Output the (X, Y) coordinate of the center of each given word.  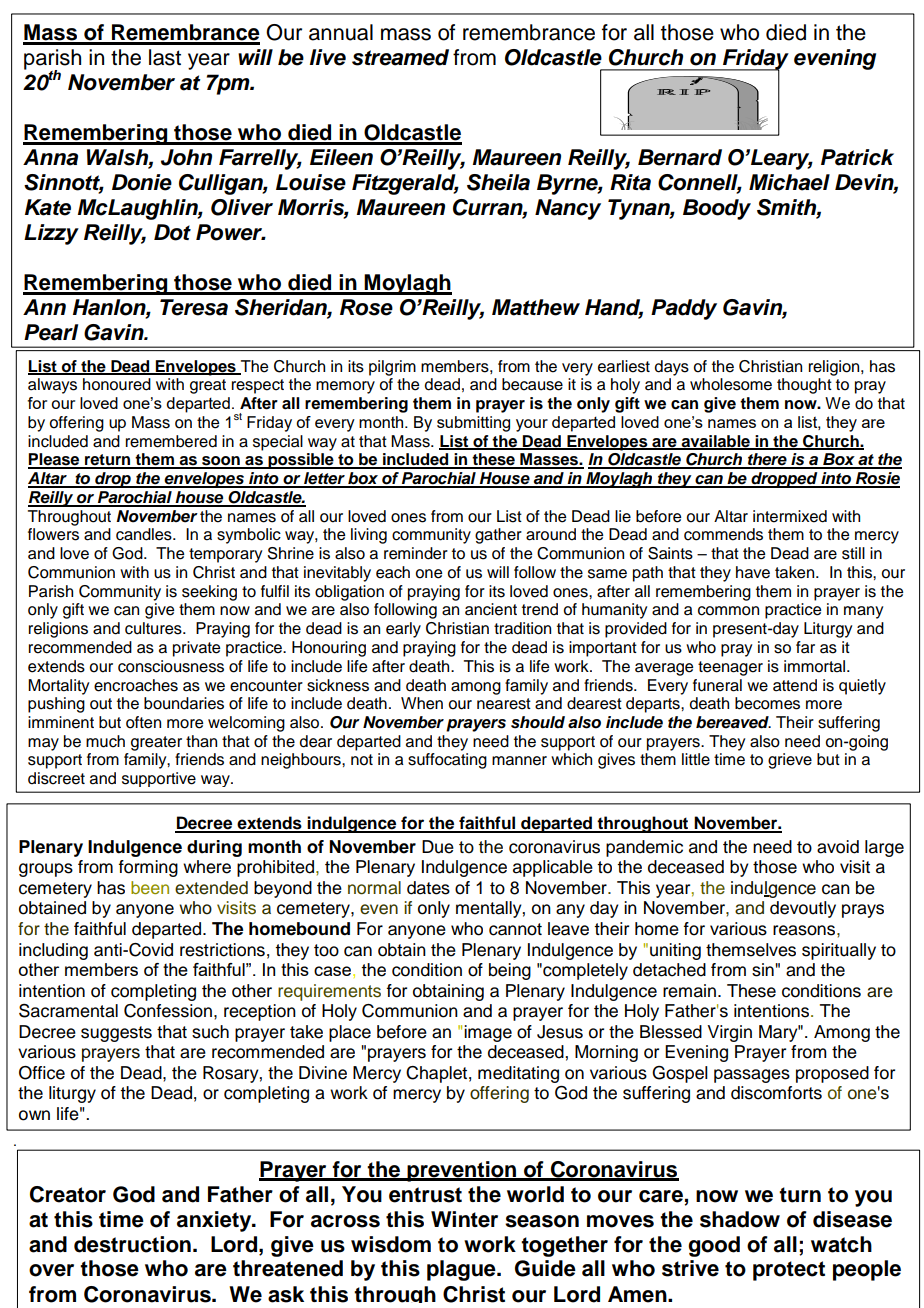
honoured (117, 384)
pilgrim (392, 368)
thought (804, 386)
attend (795, 685)
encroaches (136, 685)
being (510, 971)
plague (462, 1270)
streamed (400, 57)
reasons (805, 930)
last (165, 57)
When (422, 703)
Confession (168, 1011)
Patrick (857, 157)
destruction (132, 1244)
